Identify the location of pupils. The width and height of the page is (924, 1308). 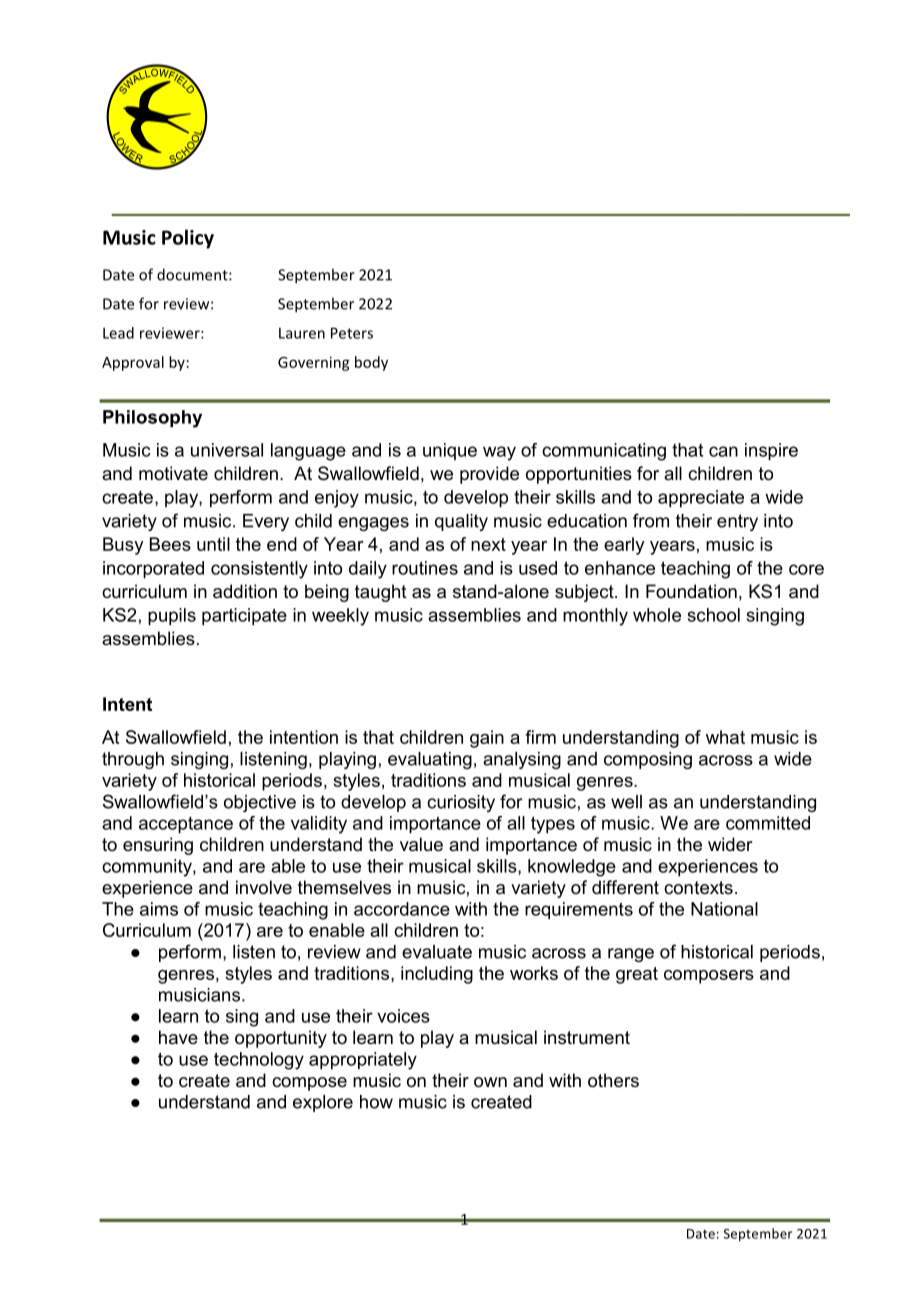
(172, 617).
